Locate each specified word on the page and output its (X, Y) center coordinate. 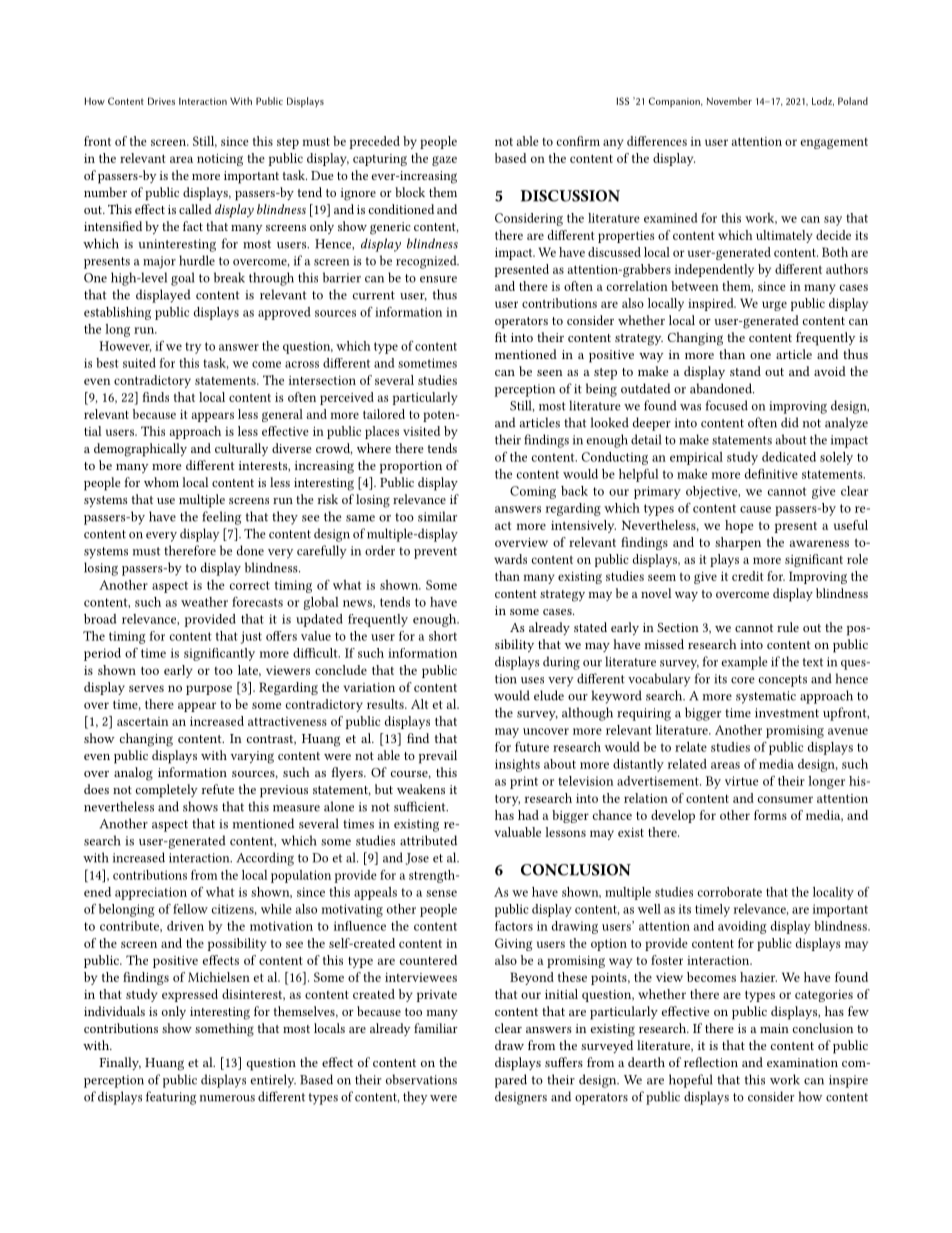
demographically (140, 450)
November (729, 101)
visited (421, 431)
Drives (161, 101)
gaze (444, 161)
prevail (438, 757)
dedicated (789, 457)
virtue (741, 781)
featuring (171, 1098)
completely (167, 791)
